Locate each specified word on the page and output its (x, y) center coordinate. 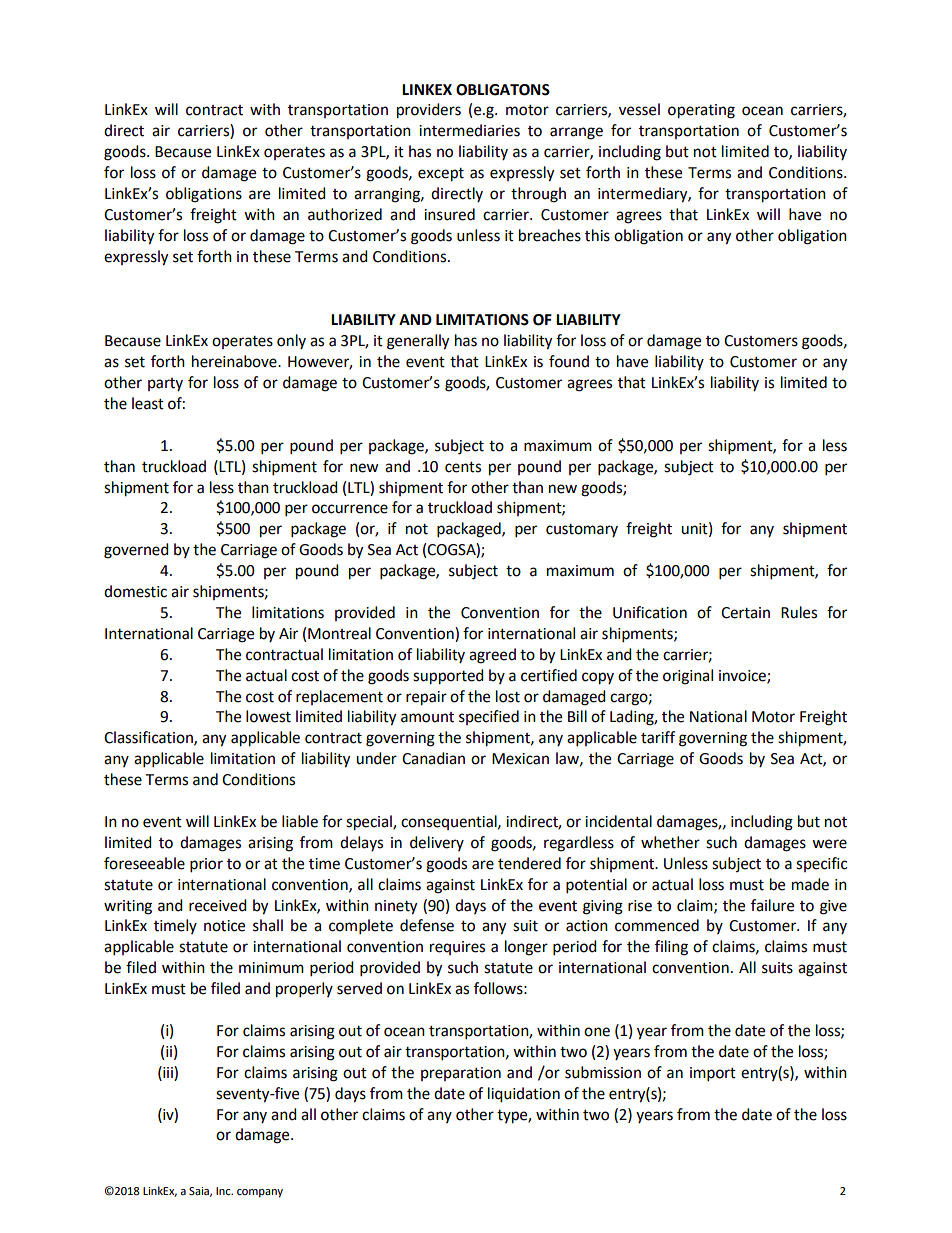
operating (701, 111)
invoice (743, 676)
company (260, 1193)
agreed (492, 656)
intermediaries (469, 130)
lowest (268, 716)
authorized (345, 214)
